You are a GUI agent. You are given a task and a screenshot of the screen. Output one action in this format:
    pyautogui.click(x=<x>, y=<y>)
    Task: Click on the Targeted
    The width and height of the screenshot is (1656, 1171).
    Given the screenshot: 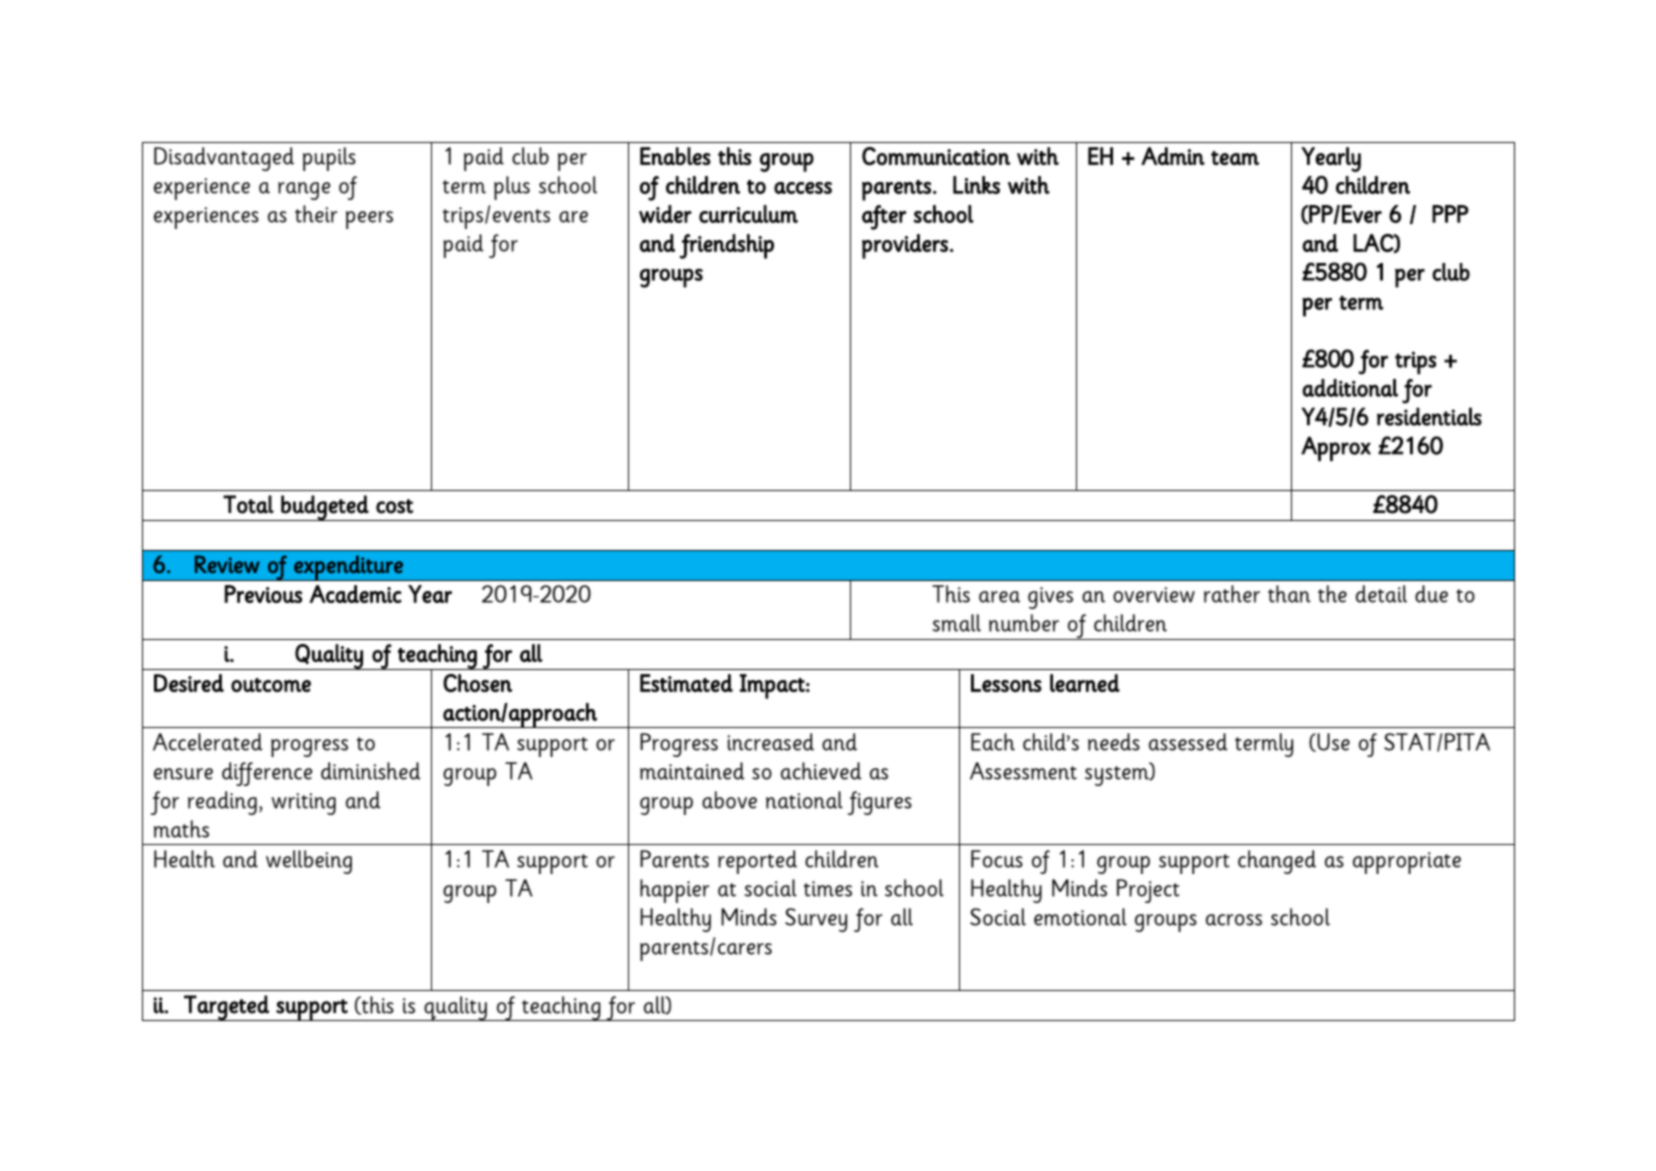 What is the action you would take?
    pyautogui.click(x=226, y=1008)
